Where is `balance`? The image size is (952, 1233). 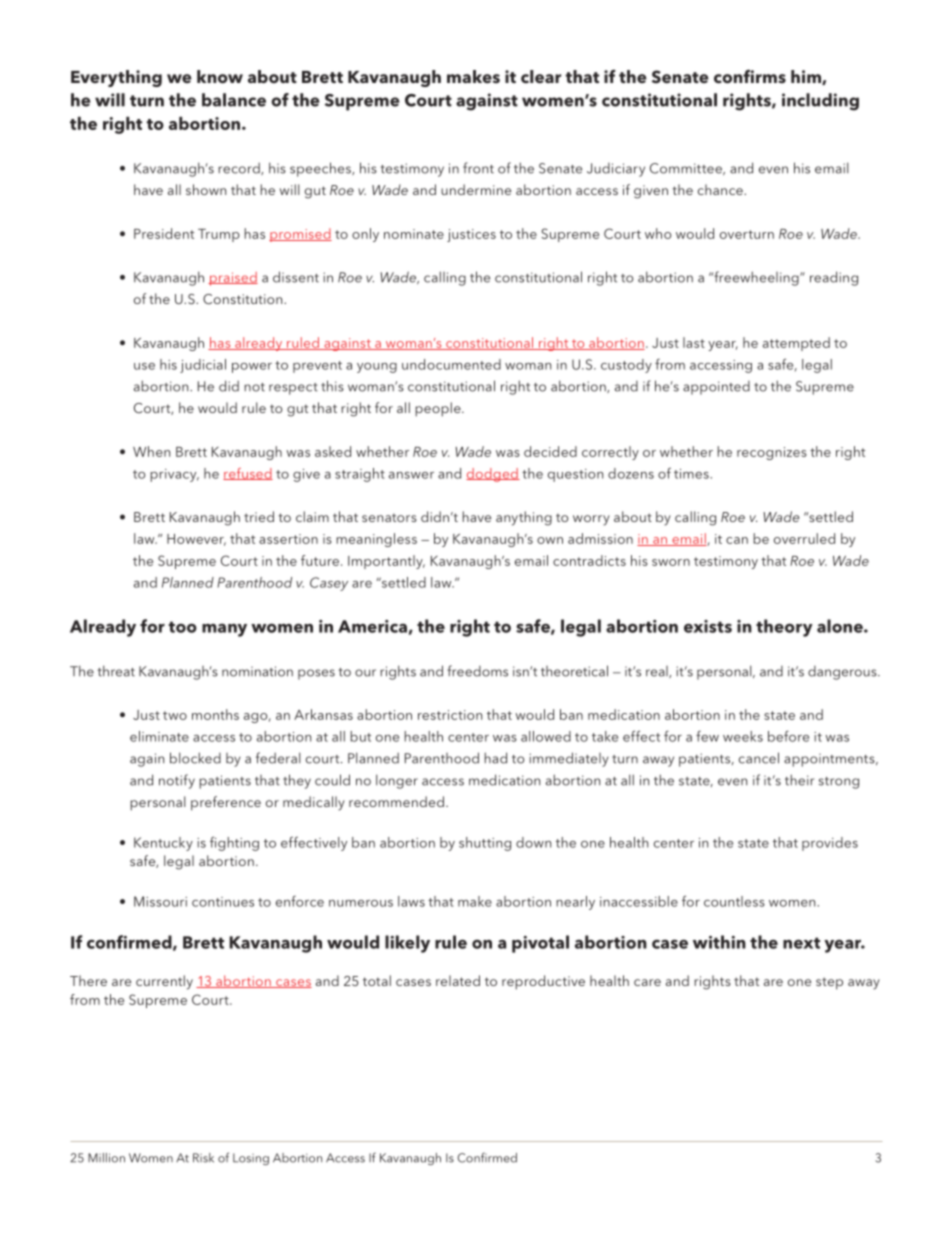 balance is located at coordinates (234, 100).
